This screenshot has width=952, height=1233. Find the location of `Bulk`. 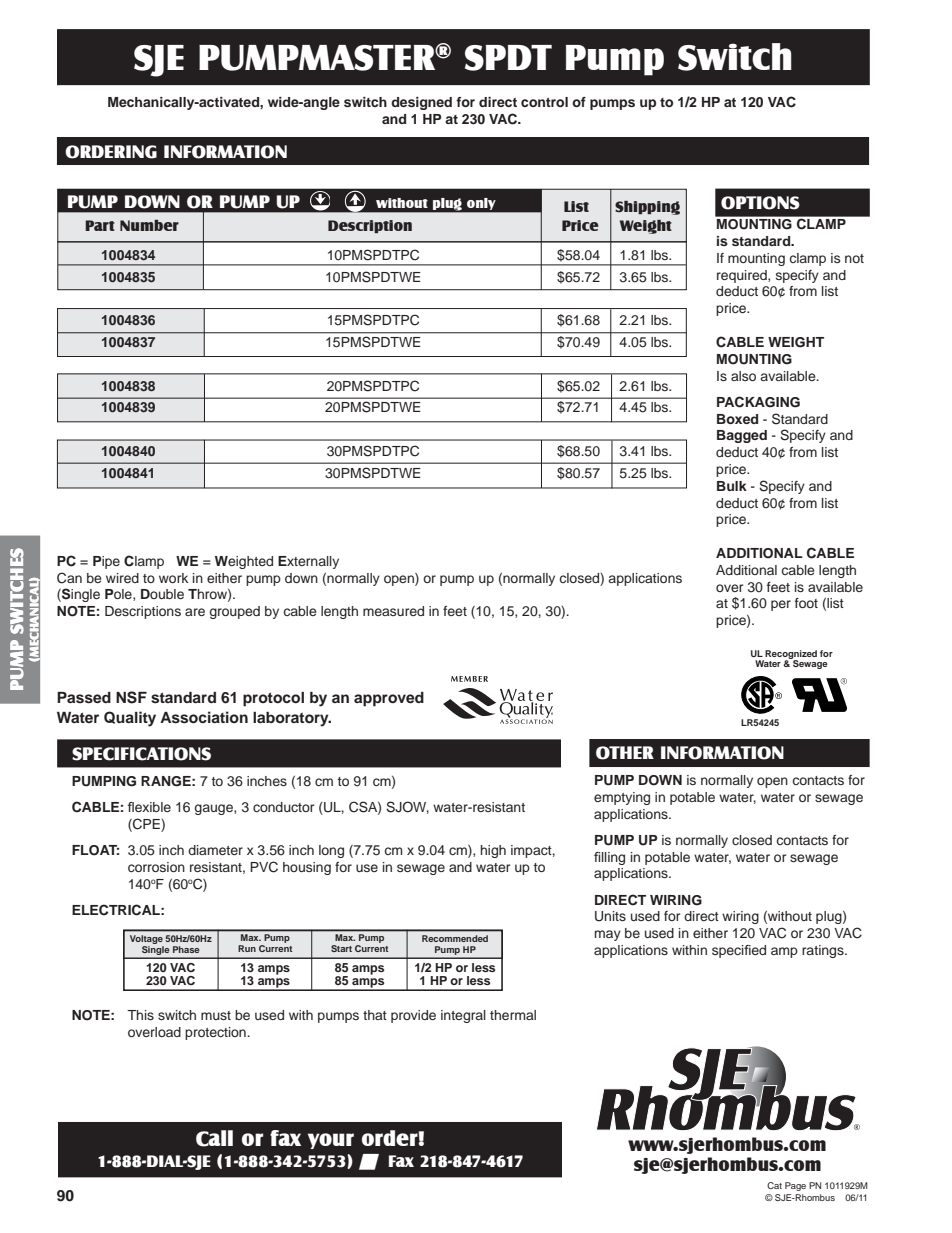

Bulk is located at coordinates (732, 486).
